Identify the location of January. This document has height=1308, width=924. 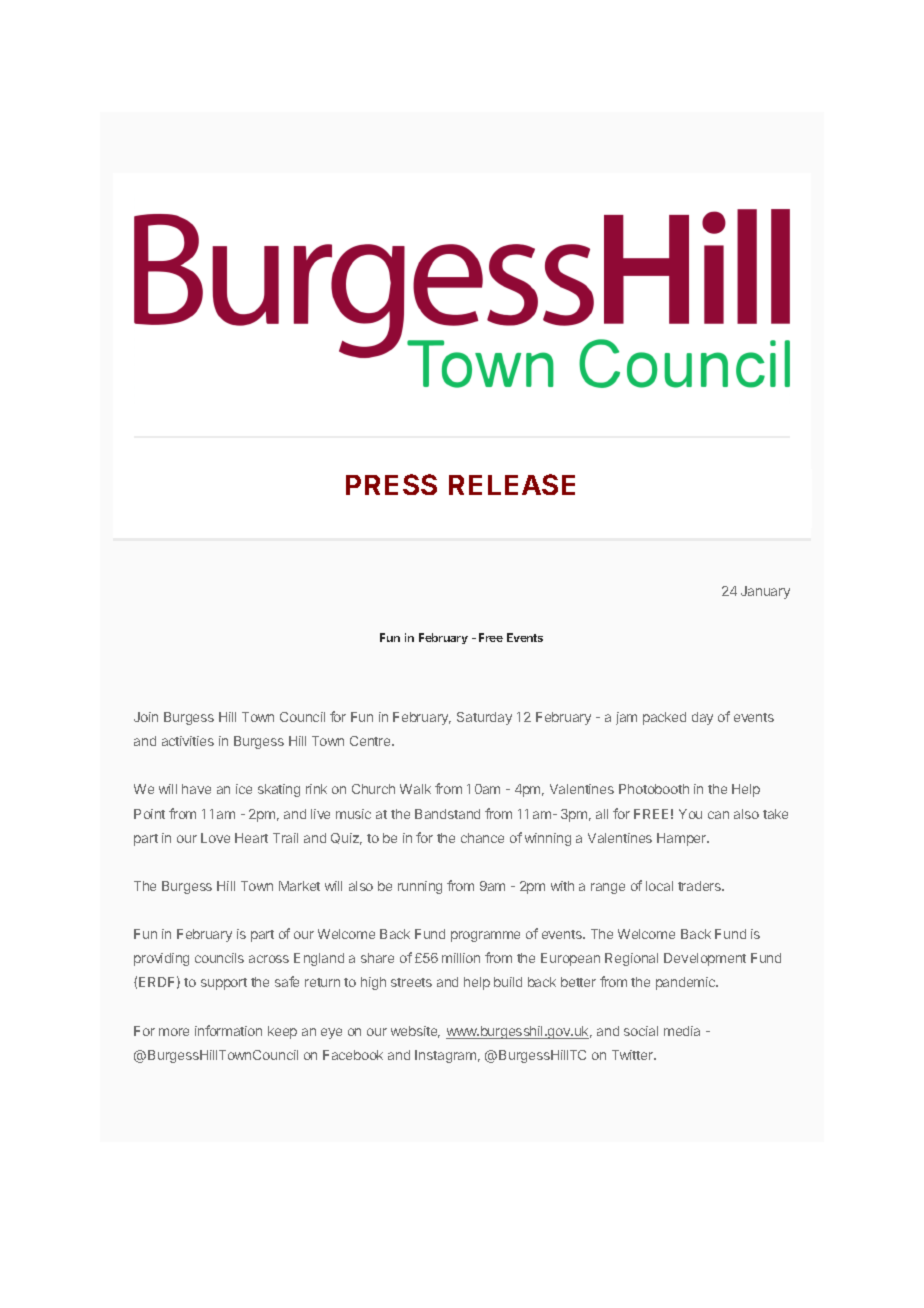
(765, 592).
